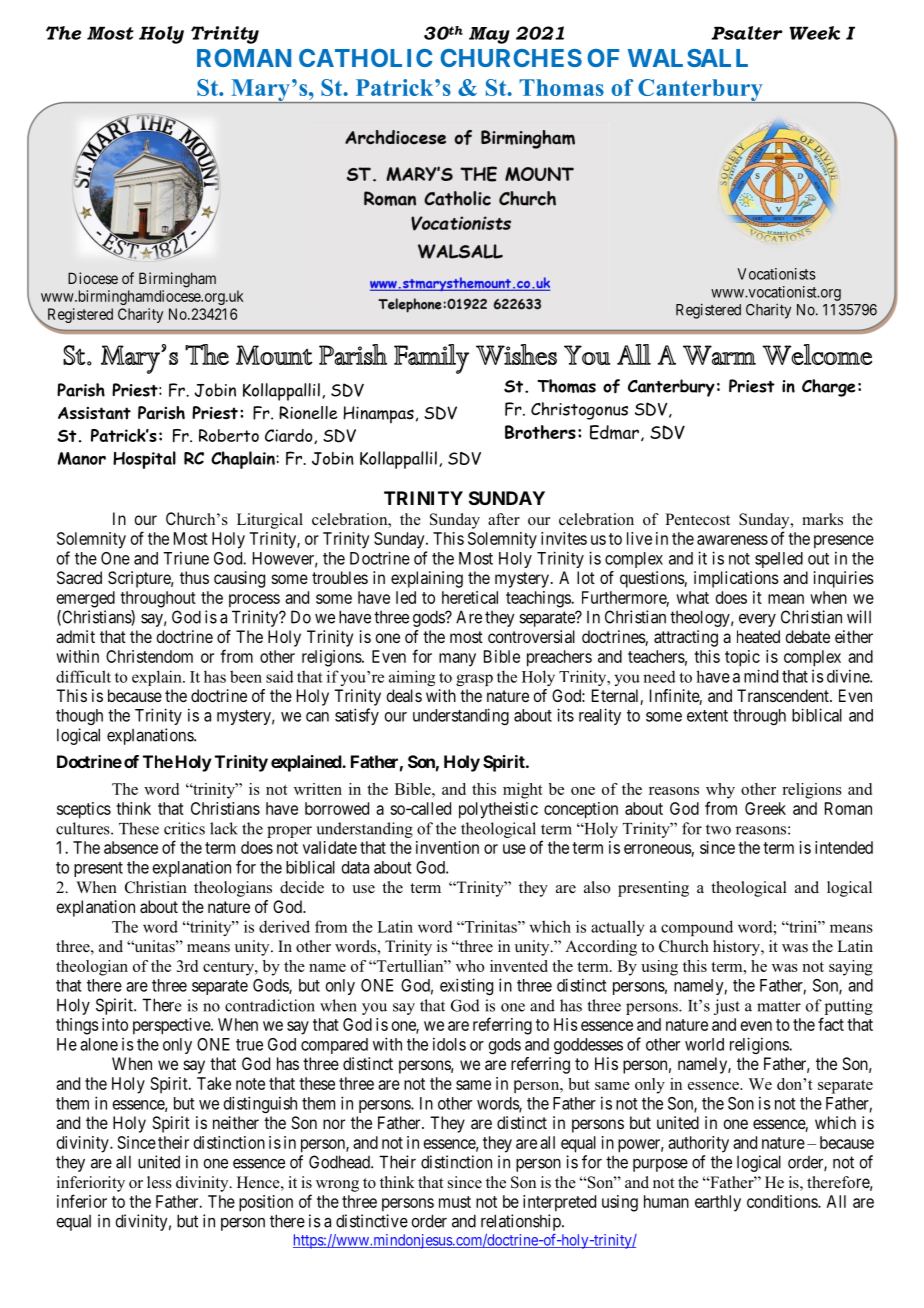 The image size is (924, 1308). I want to click on perspective, so click(172, 1026).
